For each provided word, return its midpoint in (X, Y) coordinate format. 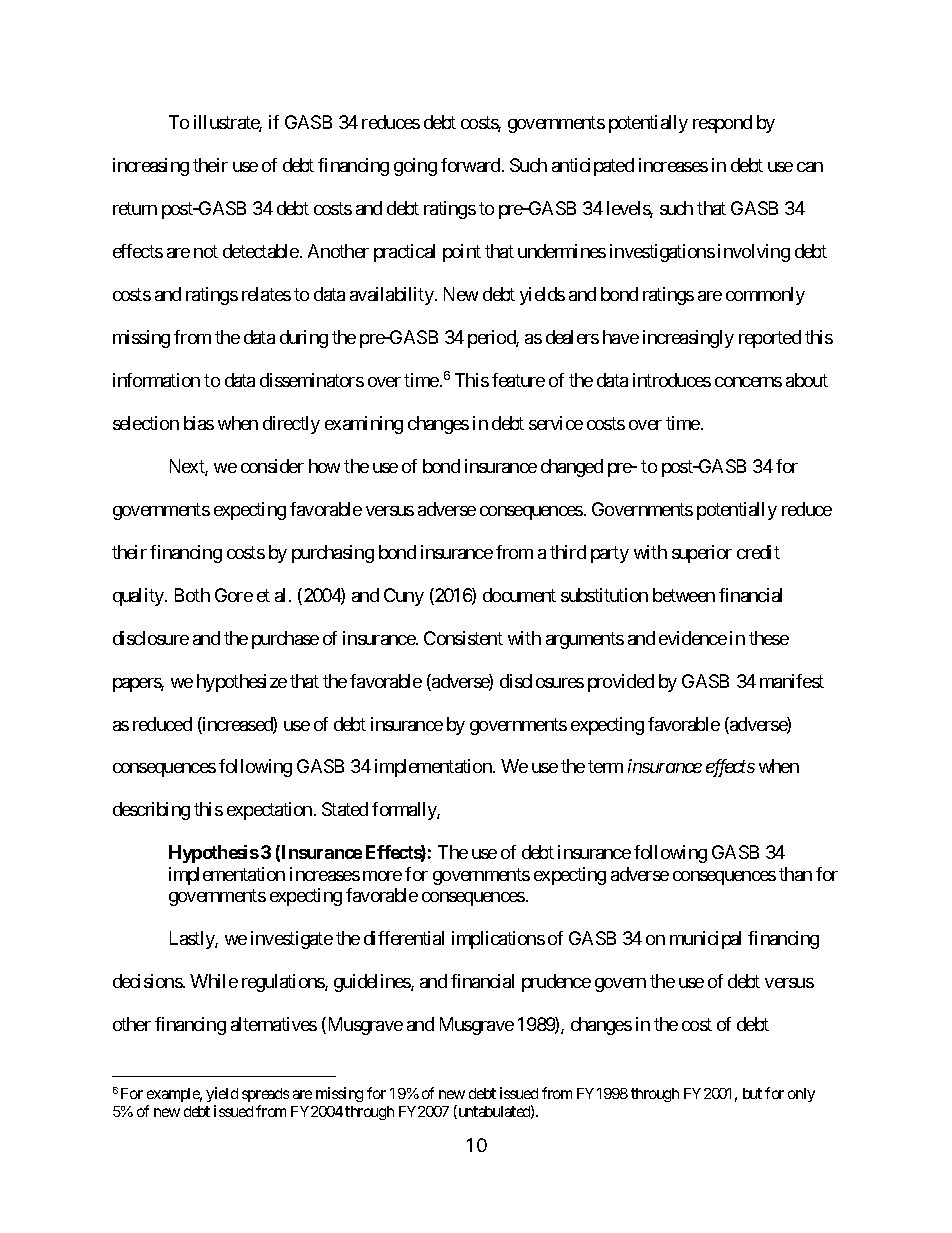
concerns (748, 382)
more (382, 876)
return (135, 208)
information (156, 380)
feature (518, 380)
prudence (556, 983)
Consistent (463, 638)
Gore (234, 595)
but (752, 1093)
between (684, 595)
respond (722, 124)
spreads (265, 1095)
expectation (269, 811)
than (795, 874)
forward (472, 165)
